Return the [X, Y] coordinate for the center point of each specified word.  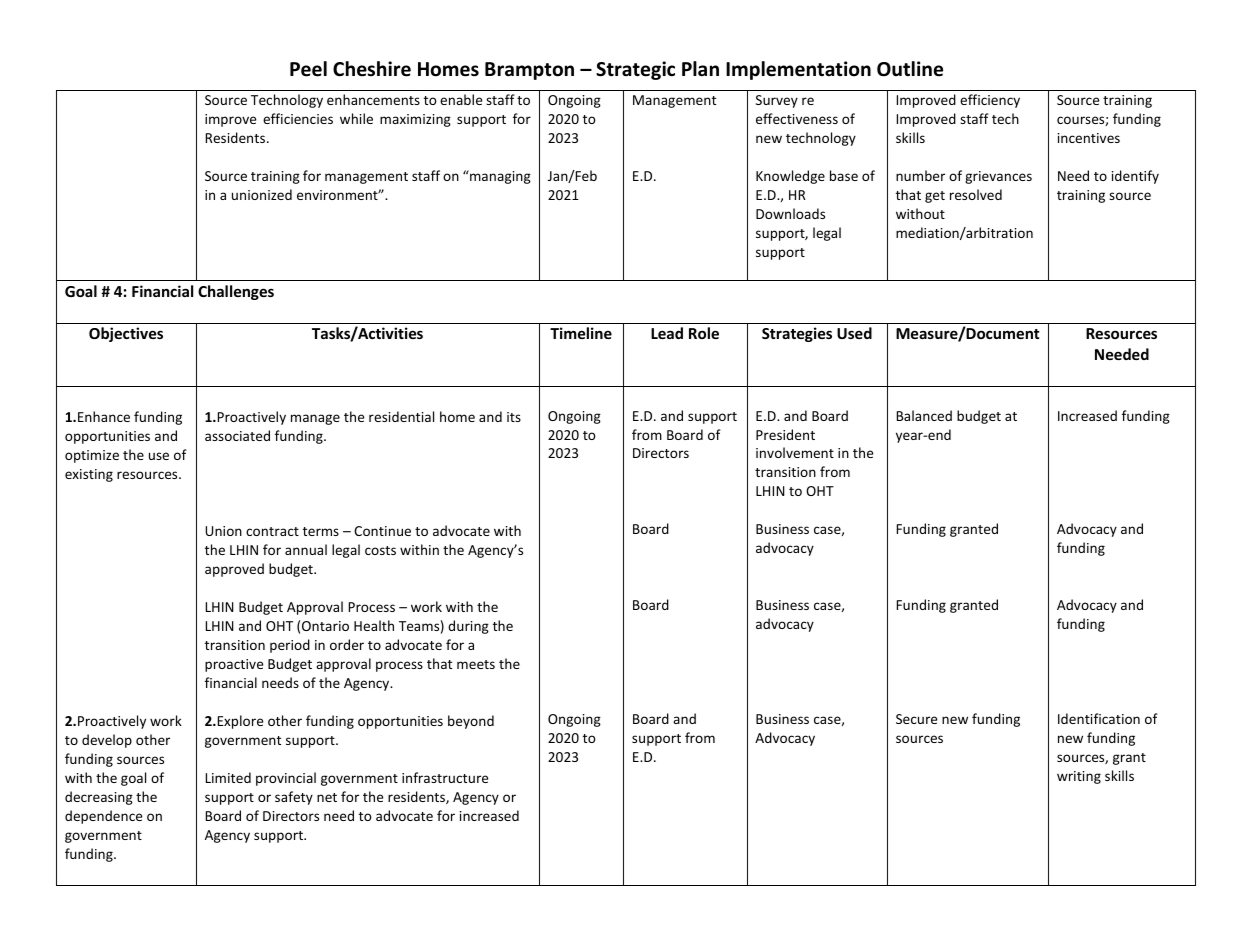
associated [237, 435]
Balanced [924, 415]
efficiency [990, 101]
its [514, 417]
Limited [228, 777]
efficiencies [298, 118]
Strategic [635, 70]
